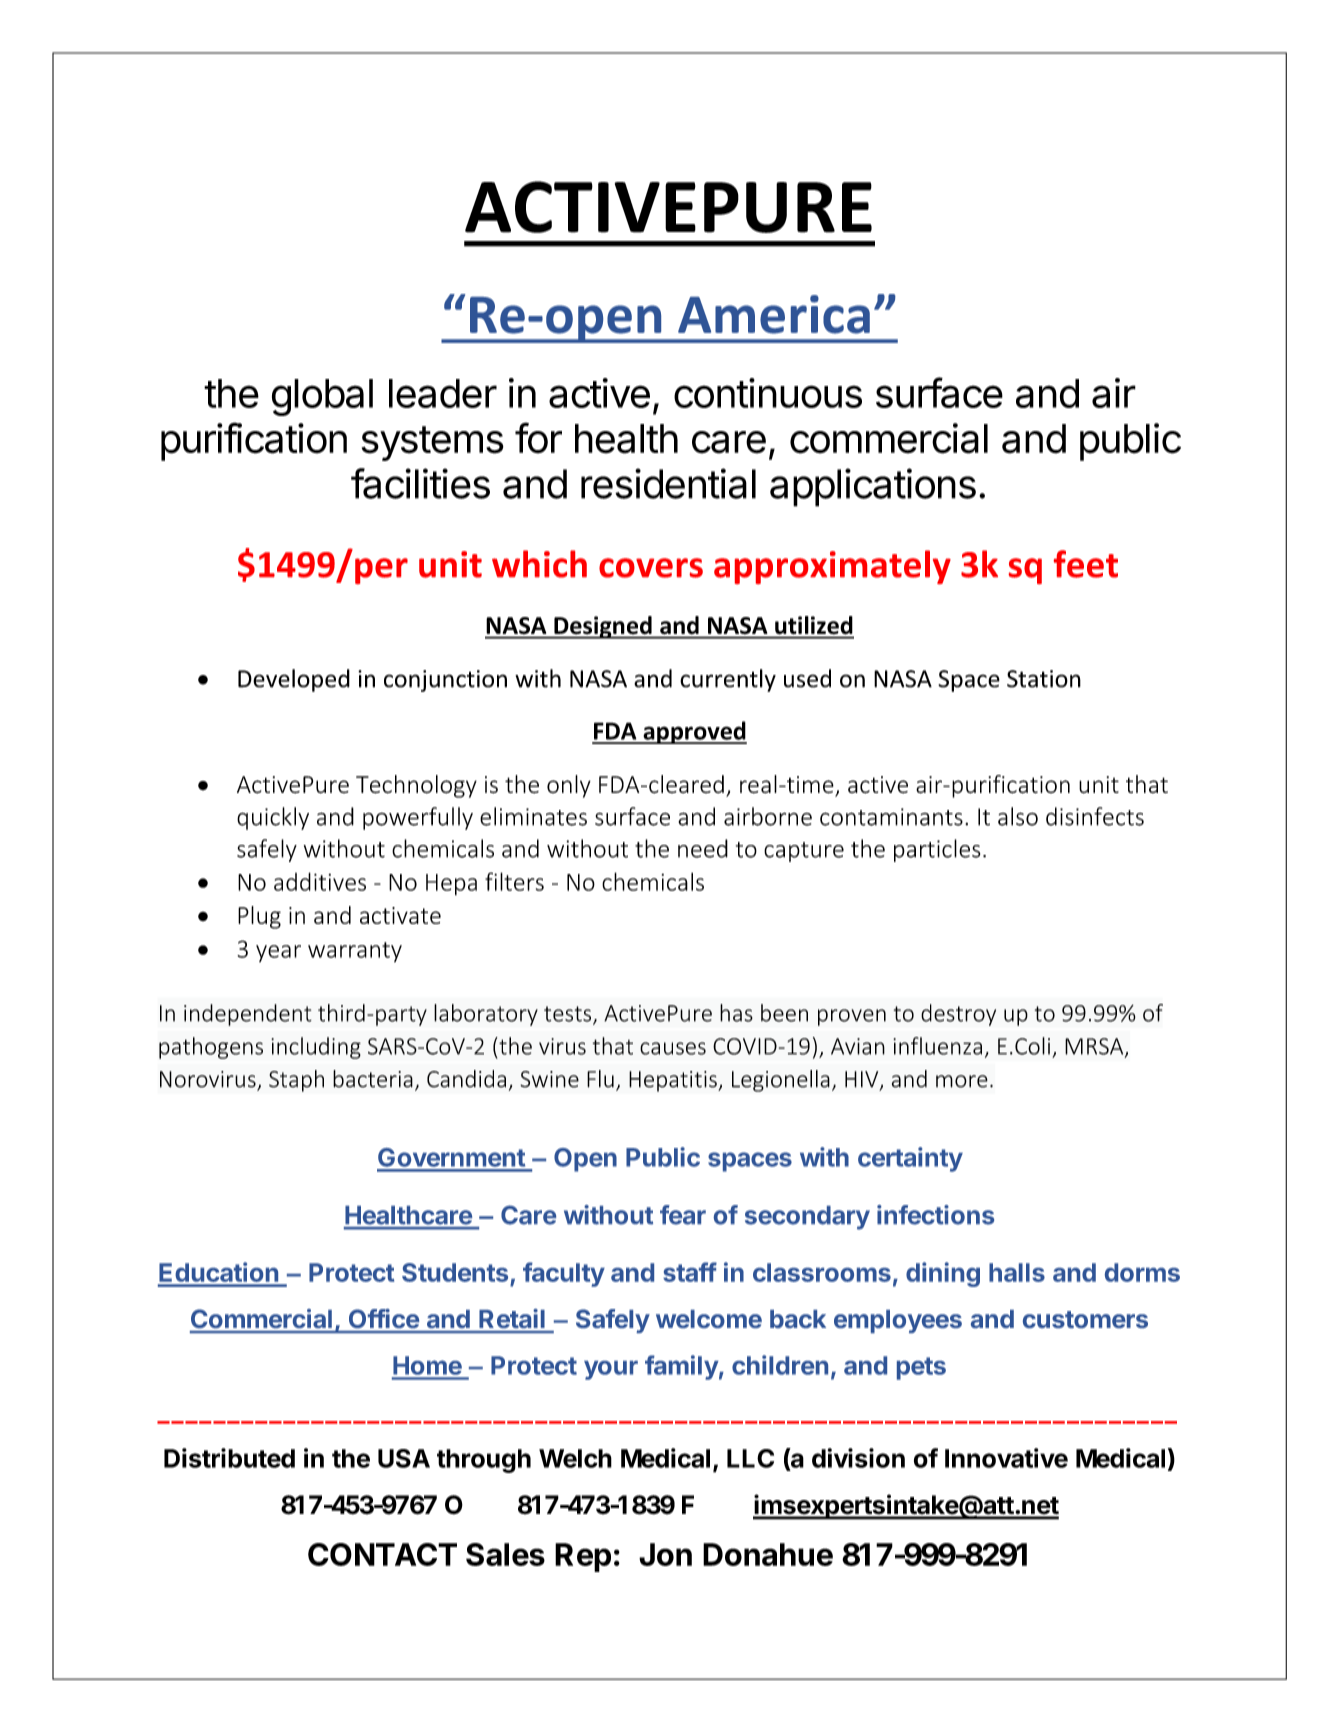  What do you see at coordinates (1017, 1272) in the screenshot?
I see `halls` at bounding box center [1017, 1272].
